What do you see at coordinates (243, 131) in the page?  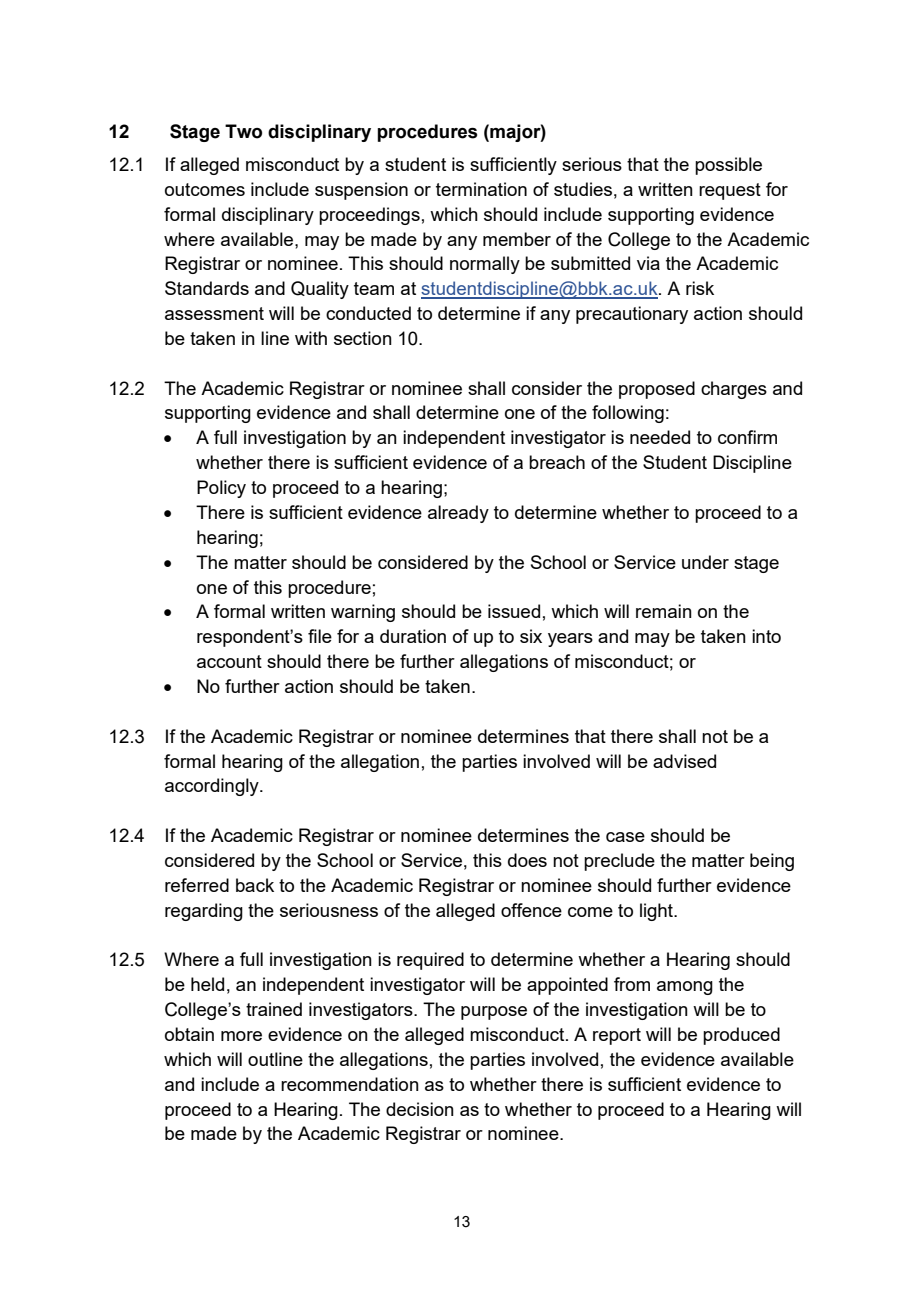 I see `Two` at bounding box center [243, 131].
